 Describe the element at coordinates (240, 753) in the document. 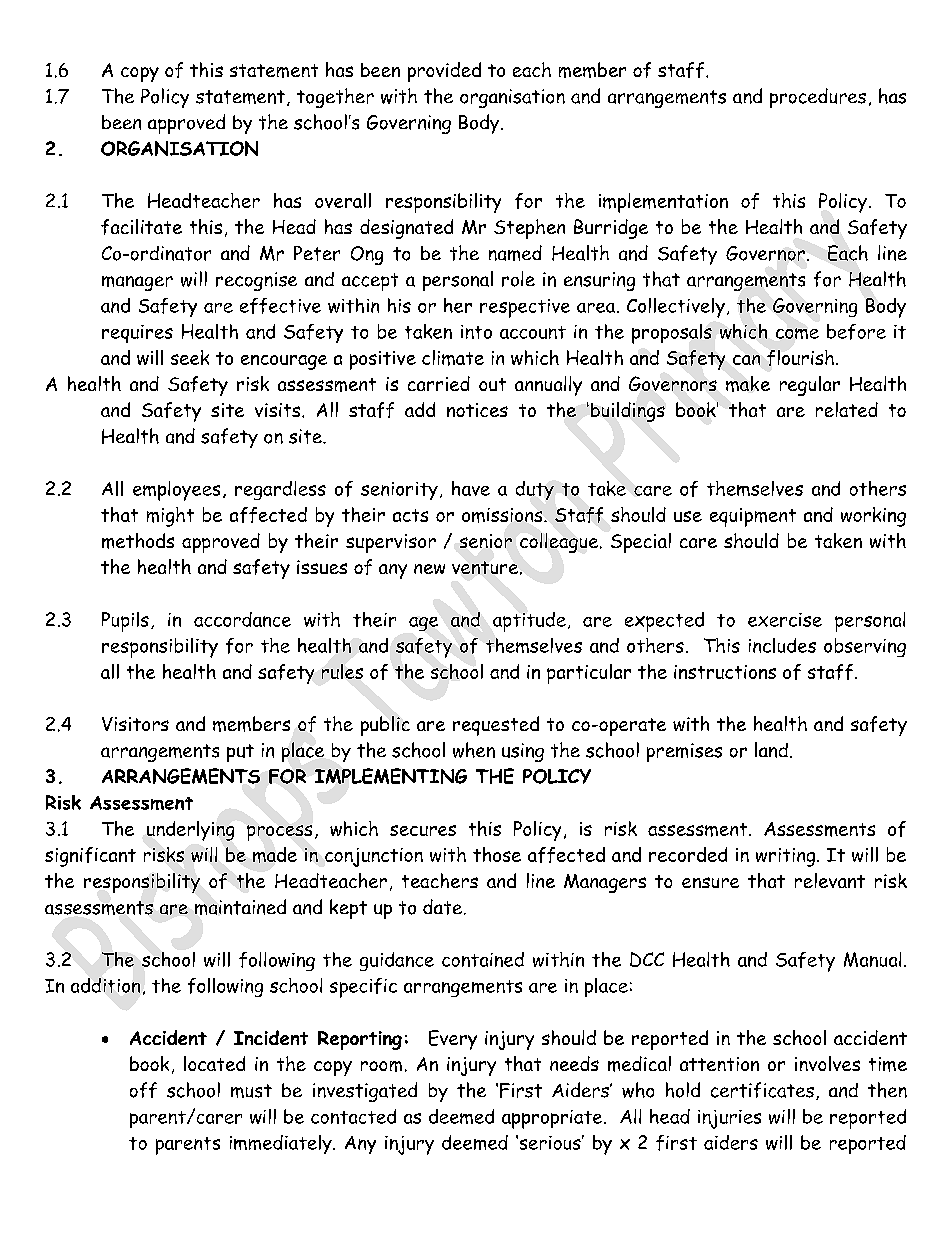

I see `put` at that location.
